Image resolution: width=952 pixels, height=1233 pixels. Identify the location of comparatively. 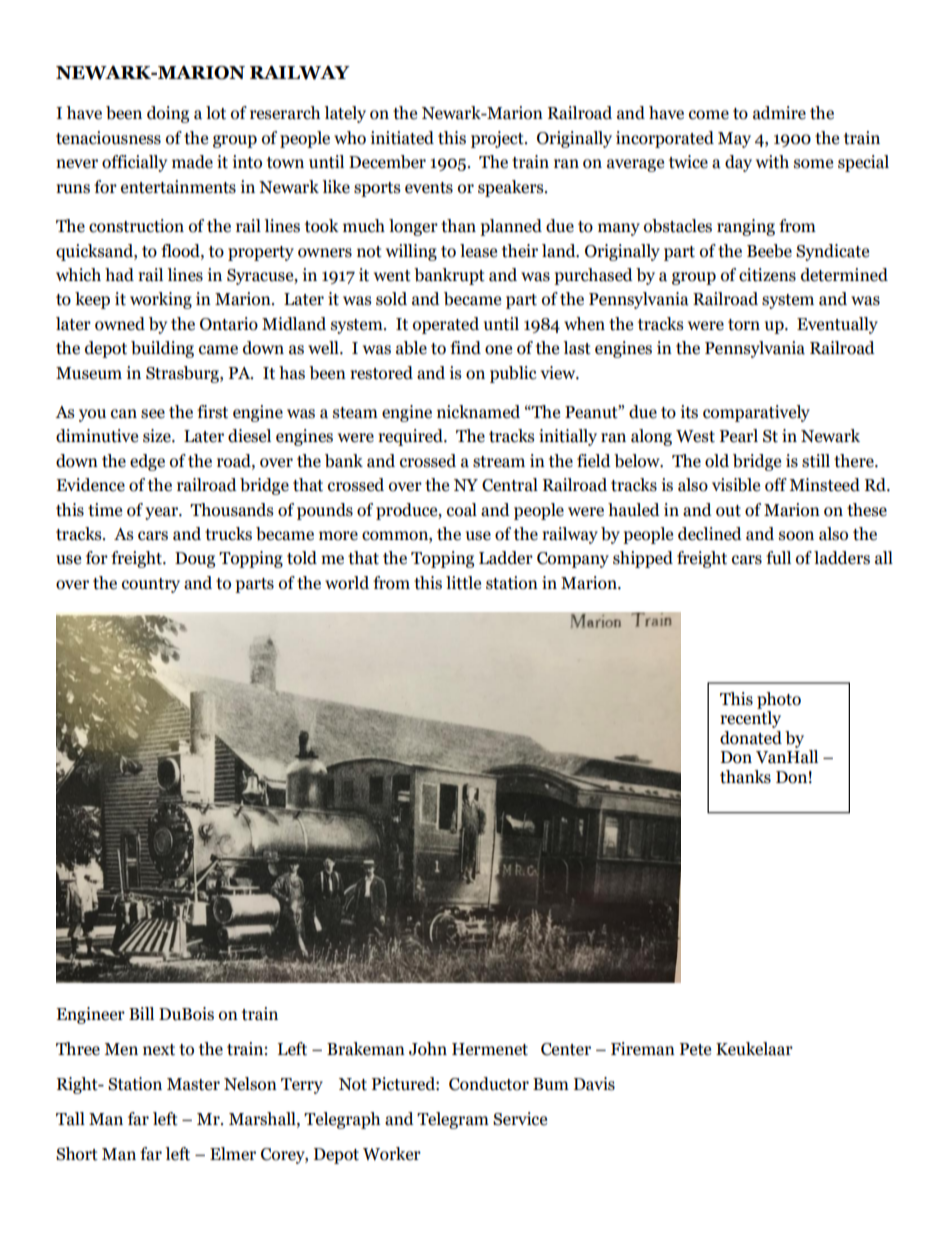
(756, 413).
